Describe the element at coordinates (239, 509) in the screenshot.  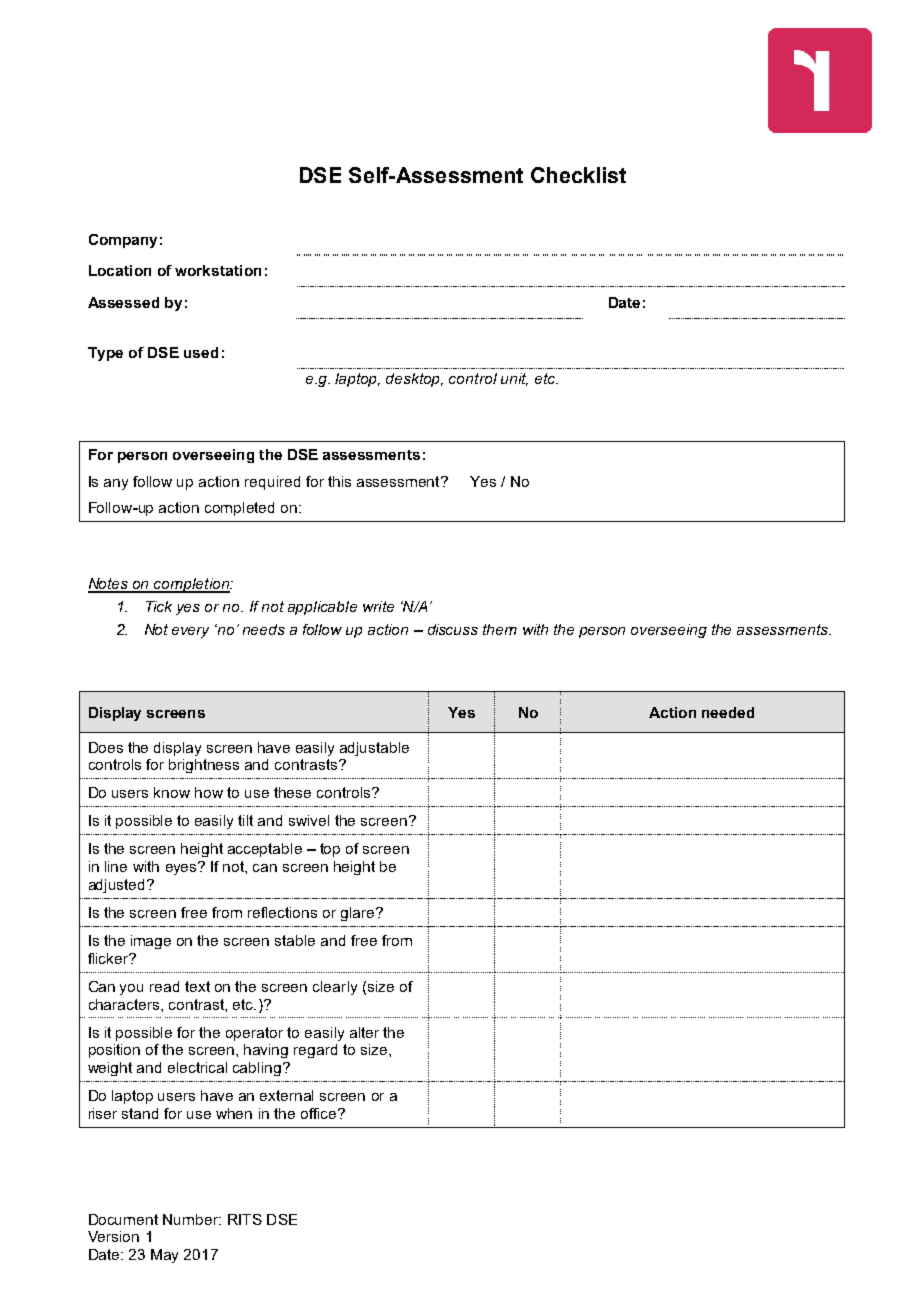
I see `completed` at that location.
